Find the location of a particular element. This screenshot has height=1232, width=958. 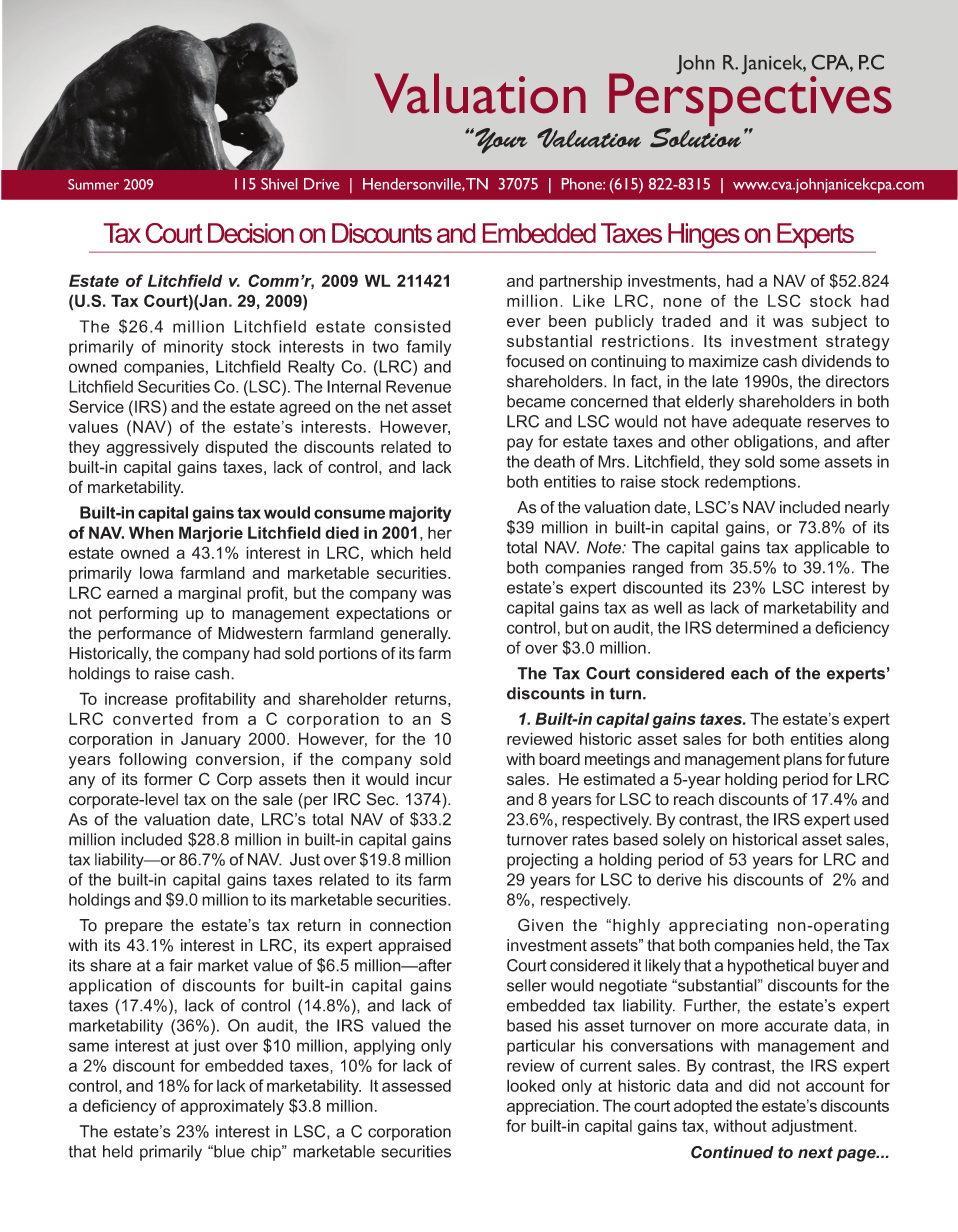

approximately is located at coordinates (232, 1107).
